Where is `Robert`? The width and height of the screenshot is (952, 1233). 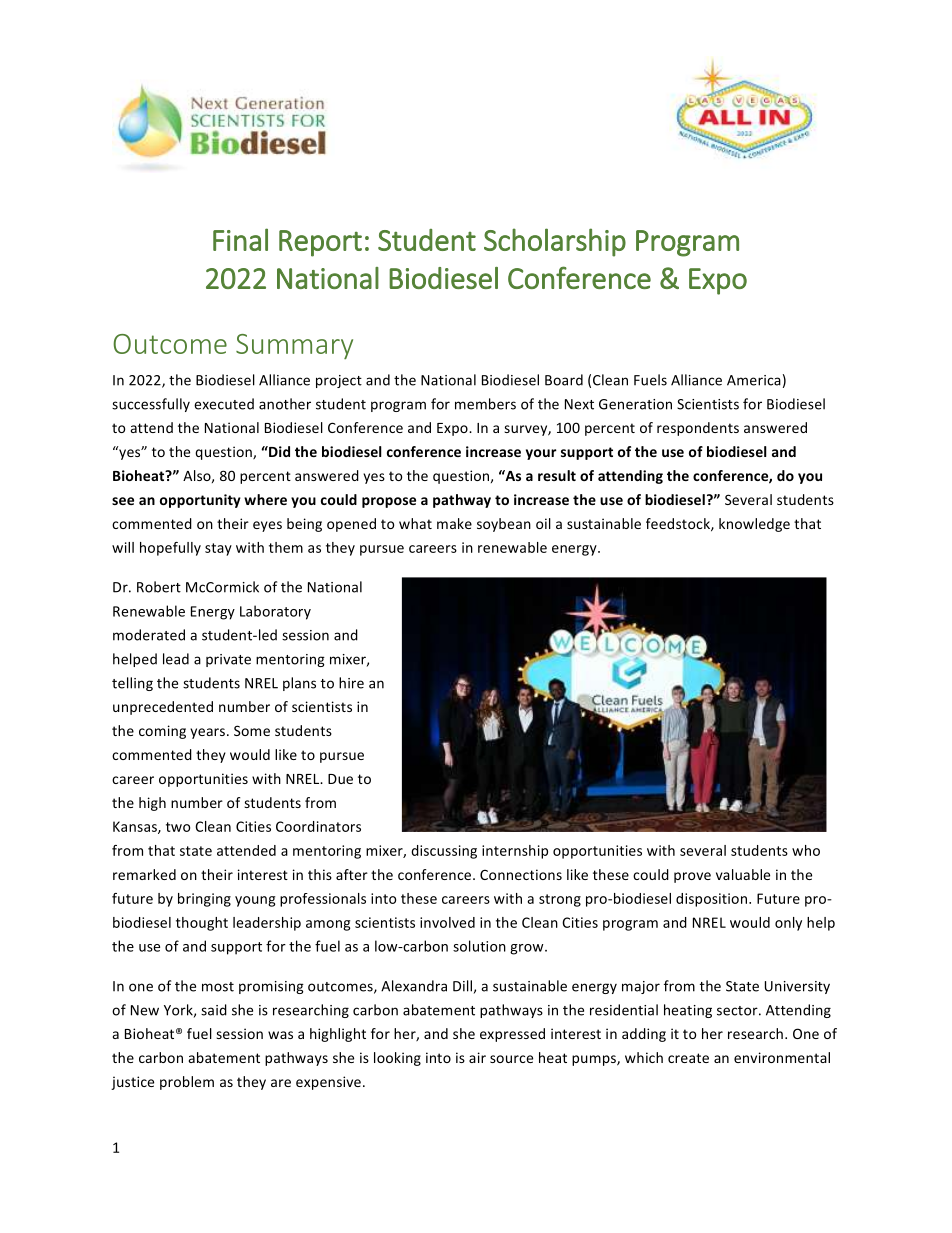
Robert is located at coordinates (159, 587).
